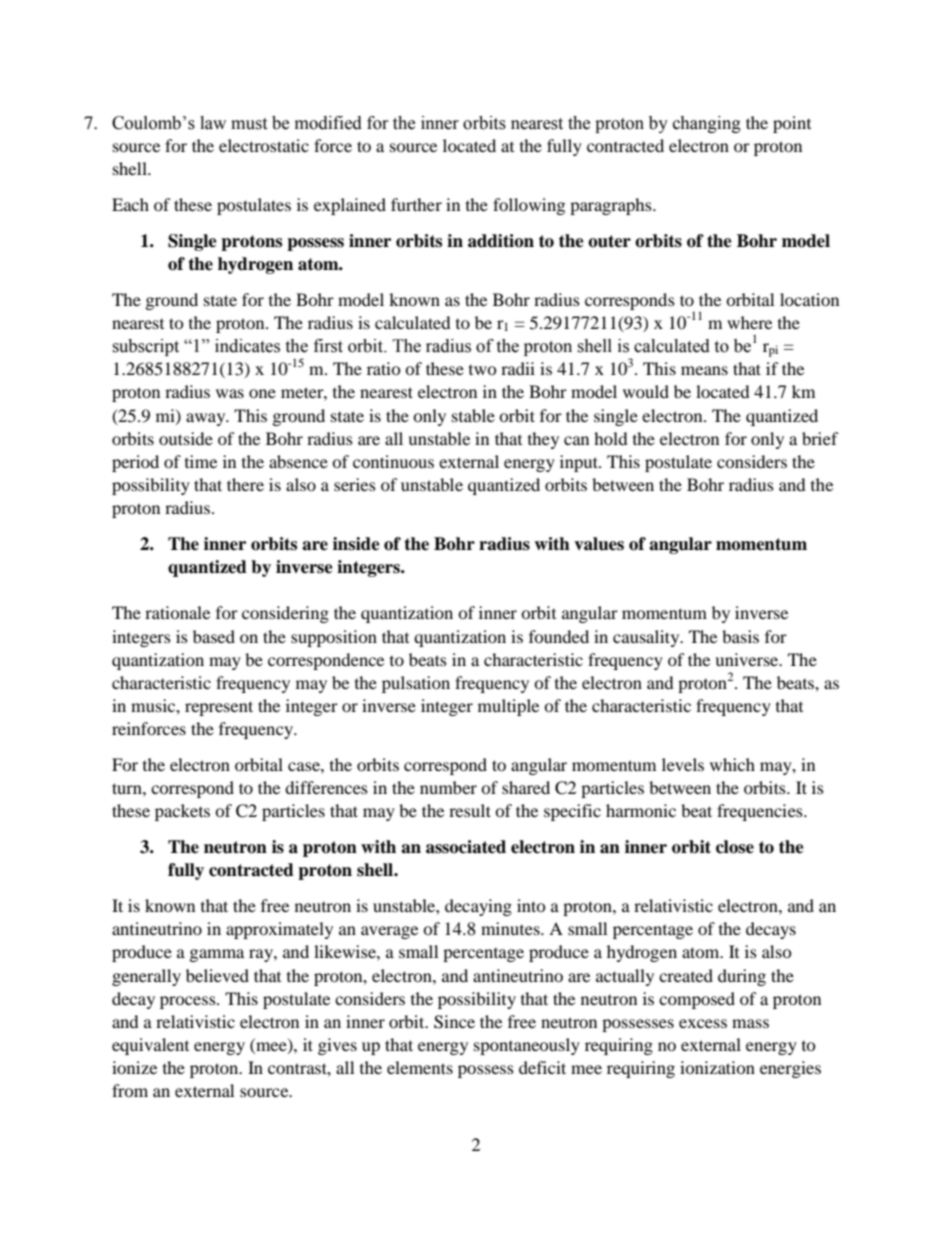 The height and width of the screenshot is (1233, 952). What do you see at coordinates (150, 1046) in the screenshot?
I see `equivalent` at bounding box center [150, 1046].
